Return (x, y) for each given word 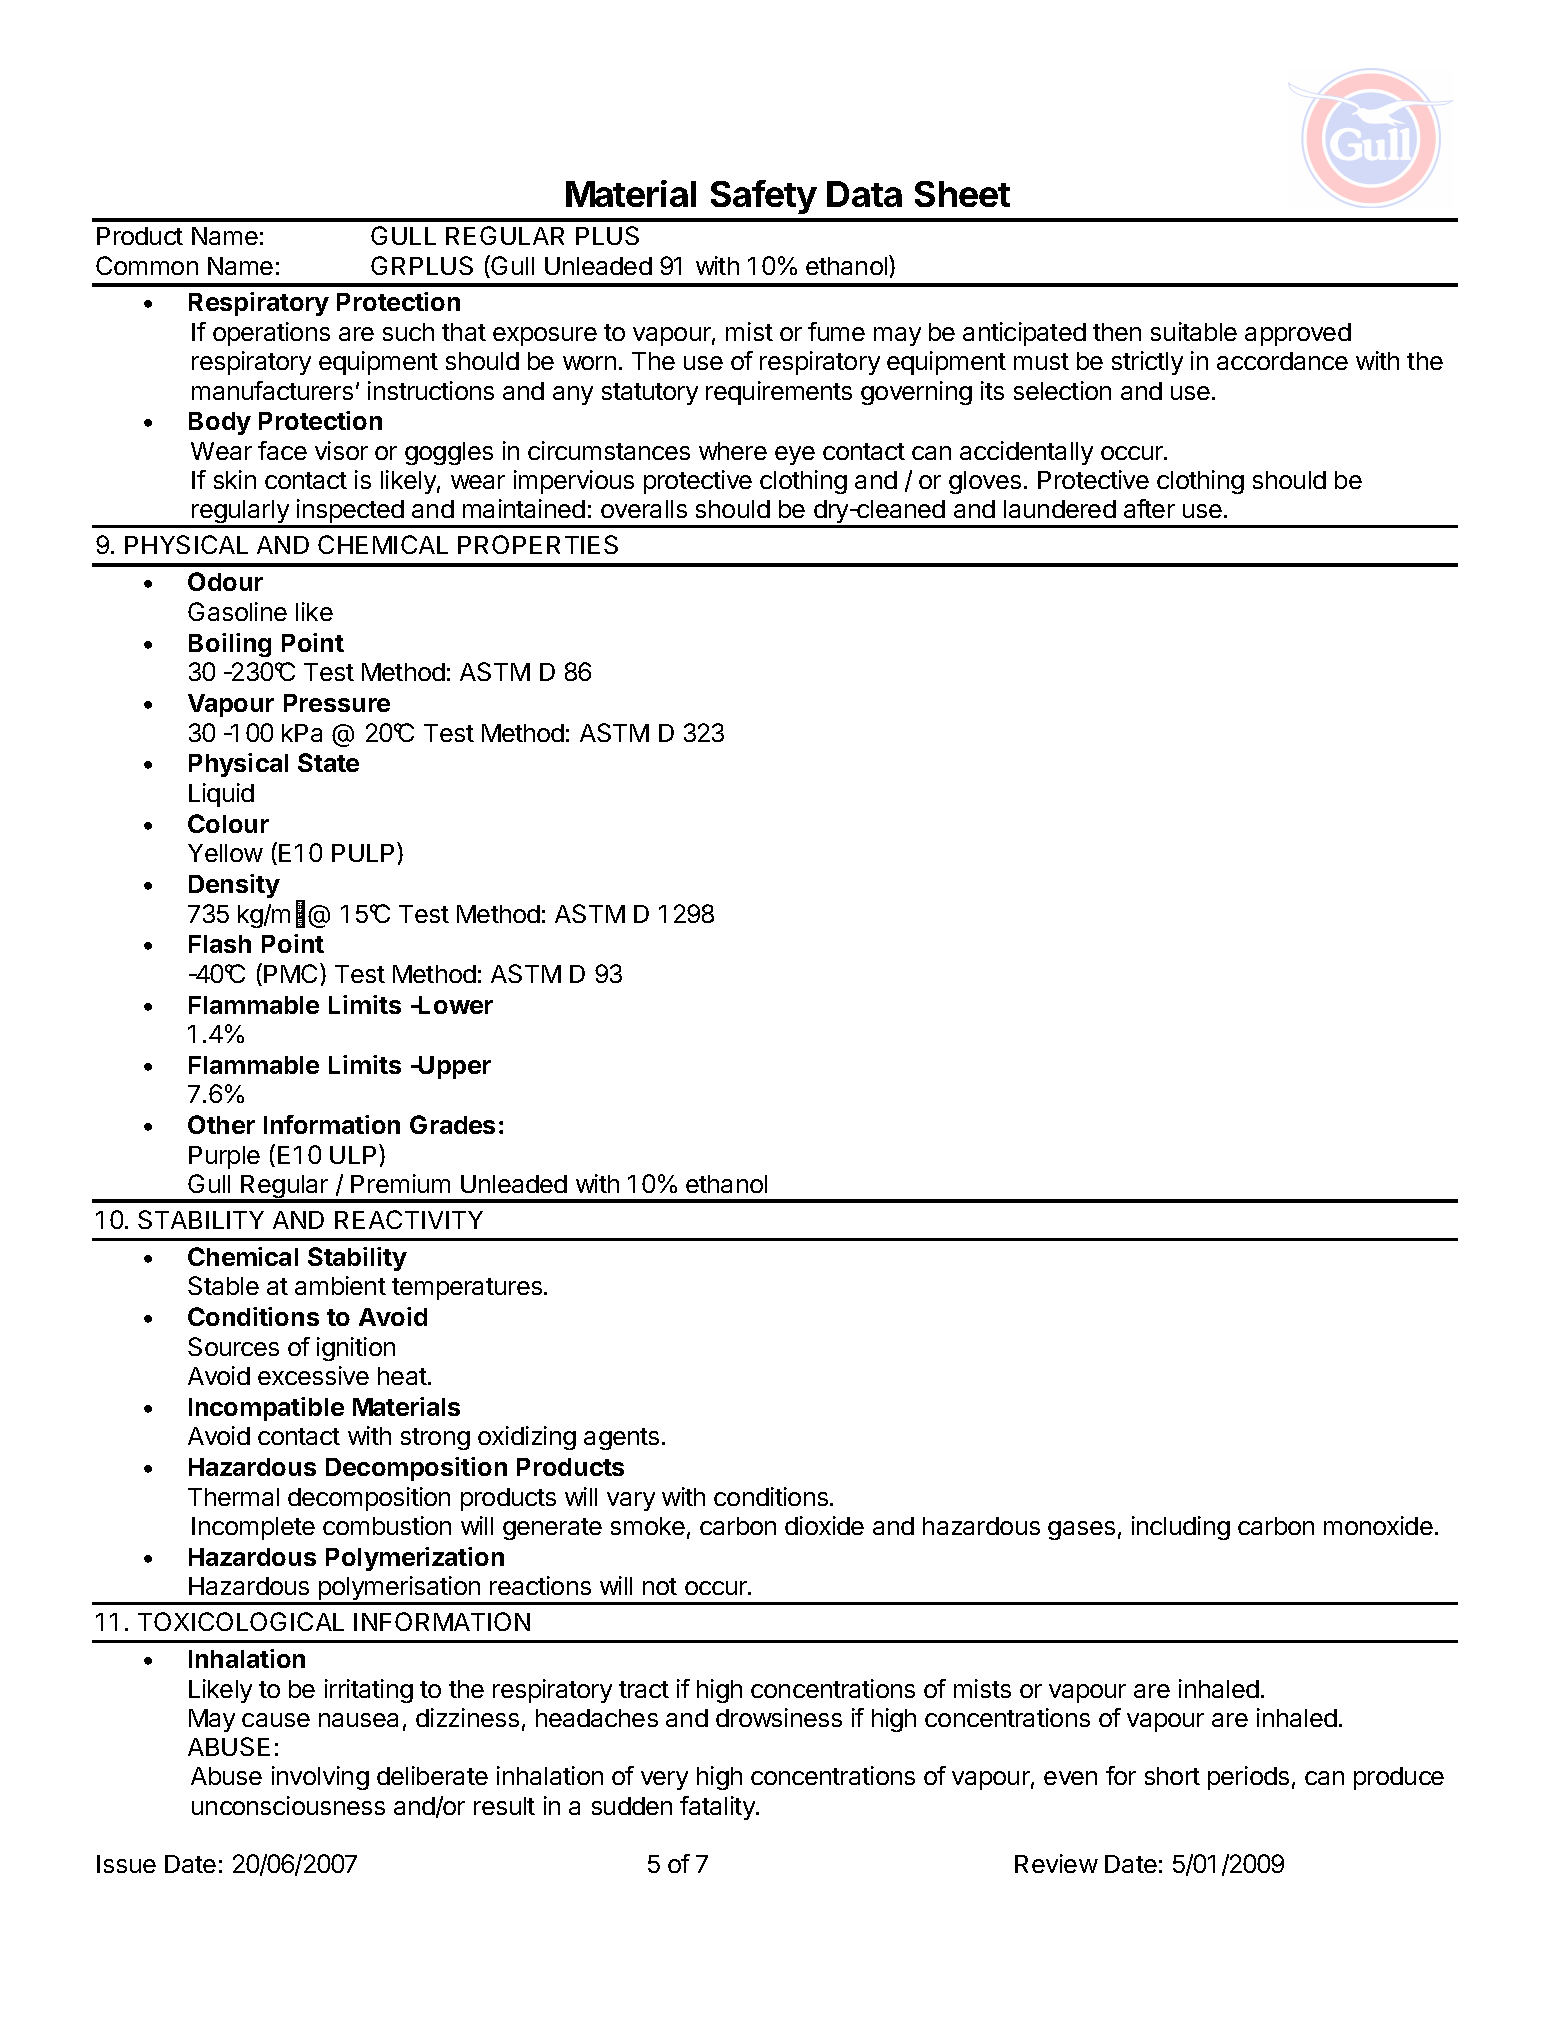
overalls (644, 509)
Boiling (230, 645)
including (1181, 1528)
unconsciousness (288, 1805)
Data (864, 194)
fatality (718, 1808)
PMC (292, 973)
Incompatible (266, 1409)
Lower (455, 1005)
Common (147, 265)
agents (621, 1439)
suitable (1194, 331)
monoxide (1378, 1525)
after (1149, 508)
